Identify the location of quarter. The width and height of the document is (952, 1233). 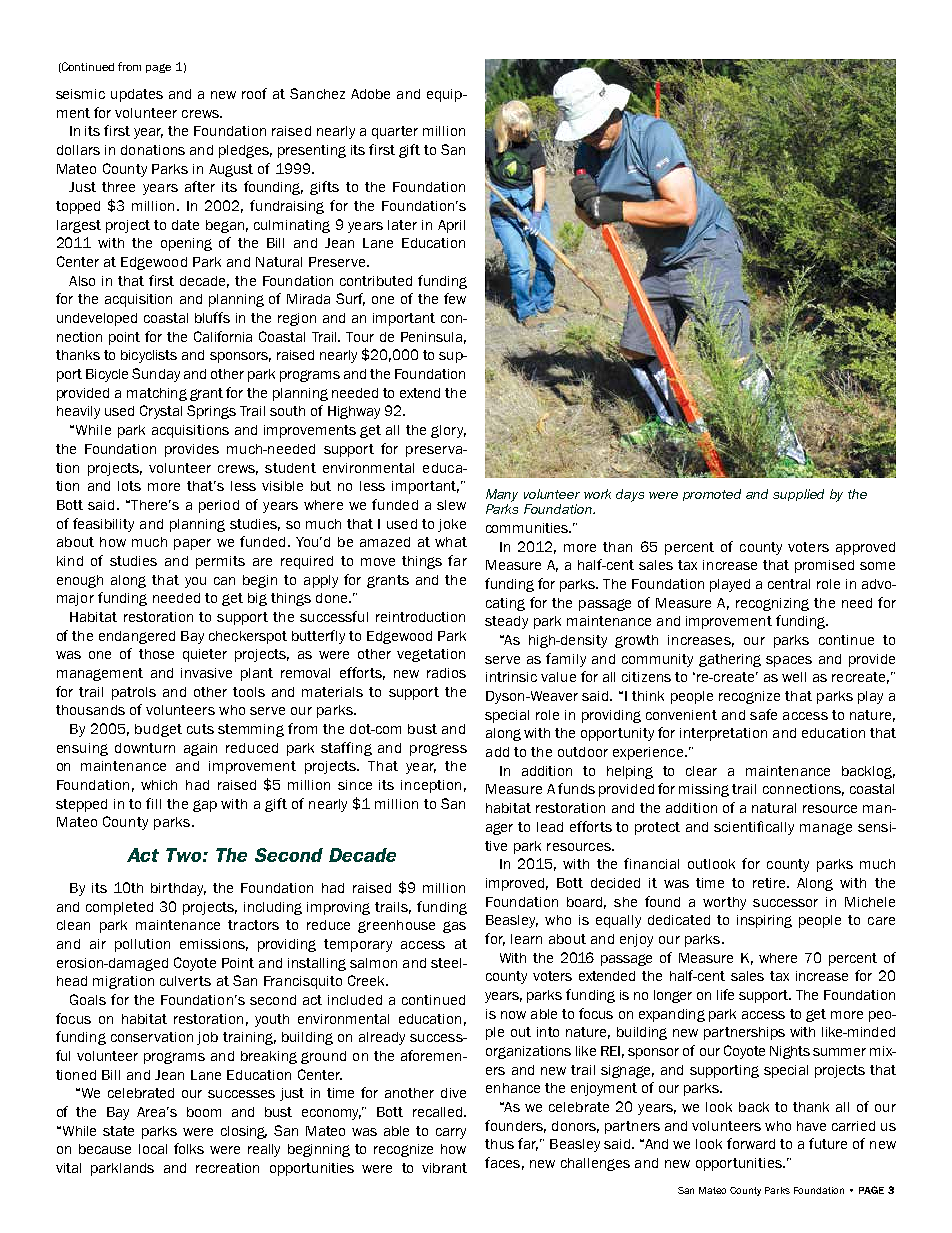
(395, 132).
